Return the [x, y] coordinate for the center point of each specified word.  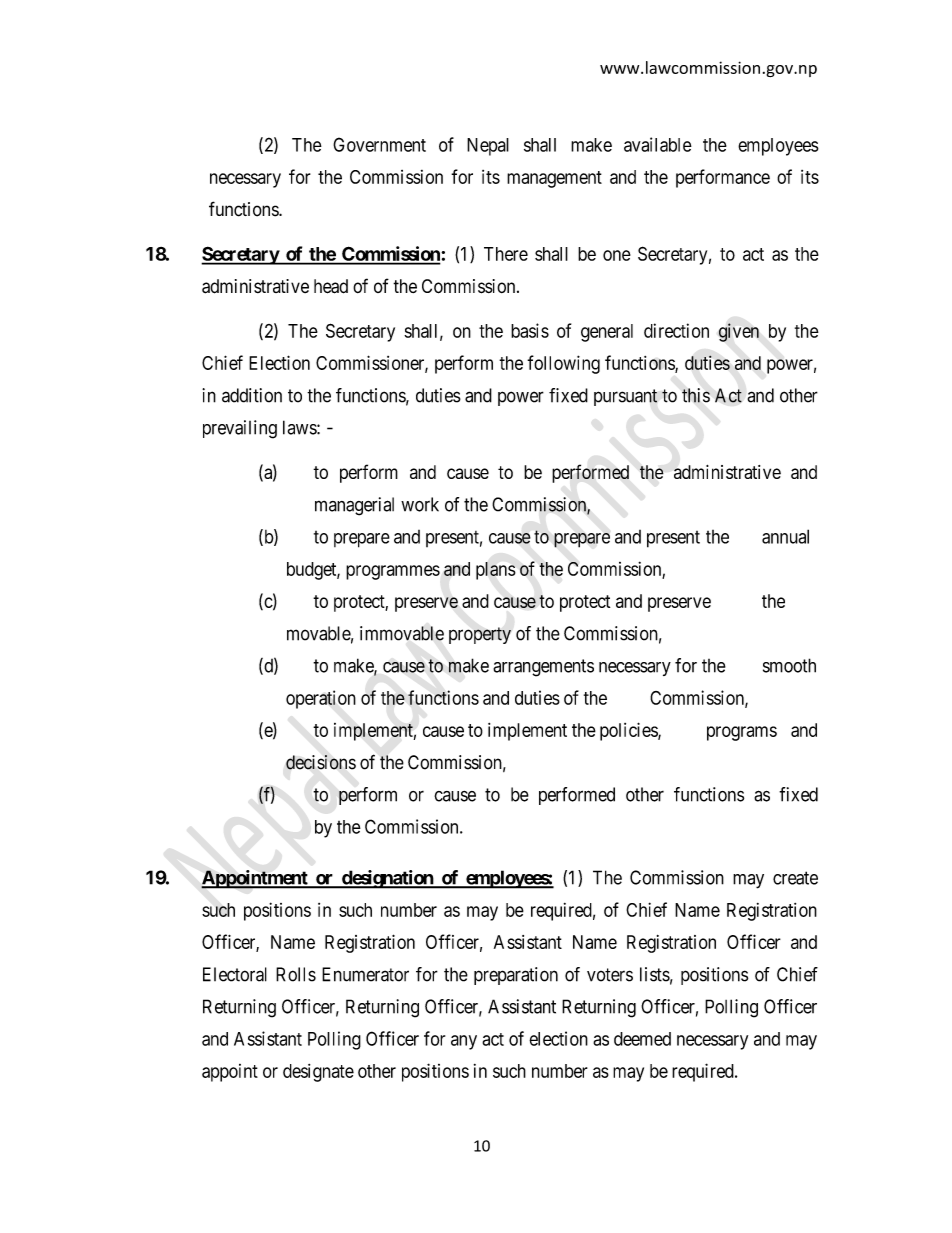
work [420, 504]
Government [379, 144]
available [658, 144]
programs [742, 733]
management [554, 179]
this [696, 395]
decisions [321, 762]
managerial [354, 506]
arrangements [543, 668]
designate [318, 1073]
